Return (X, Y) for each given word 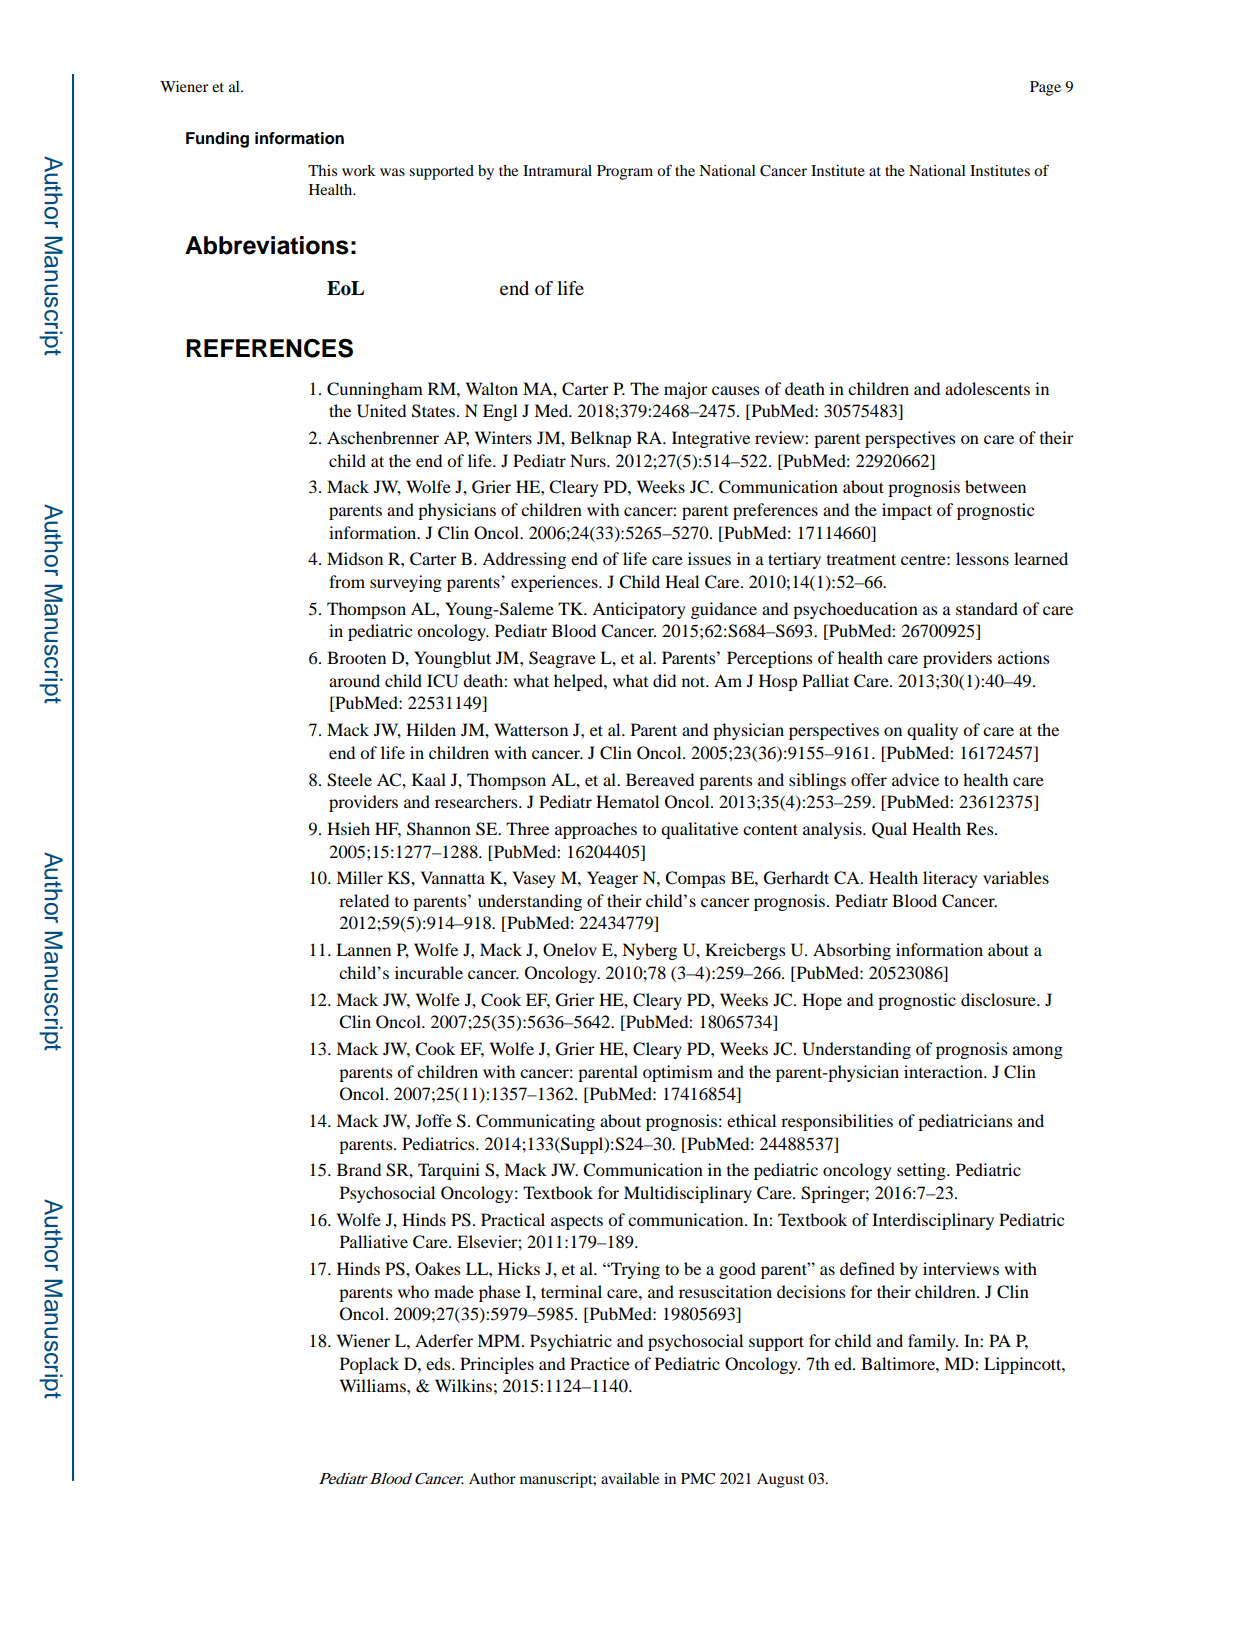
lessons (982, 558)
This (322, 170)
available (630, 1478)
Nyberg (649, 951)
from (347, 581)
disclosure (999, 999)
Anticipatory (638, 610)
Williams (374, 1385)
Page (1045, 88)
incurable (429, 972)
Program (625, 172)
